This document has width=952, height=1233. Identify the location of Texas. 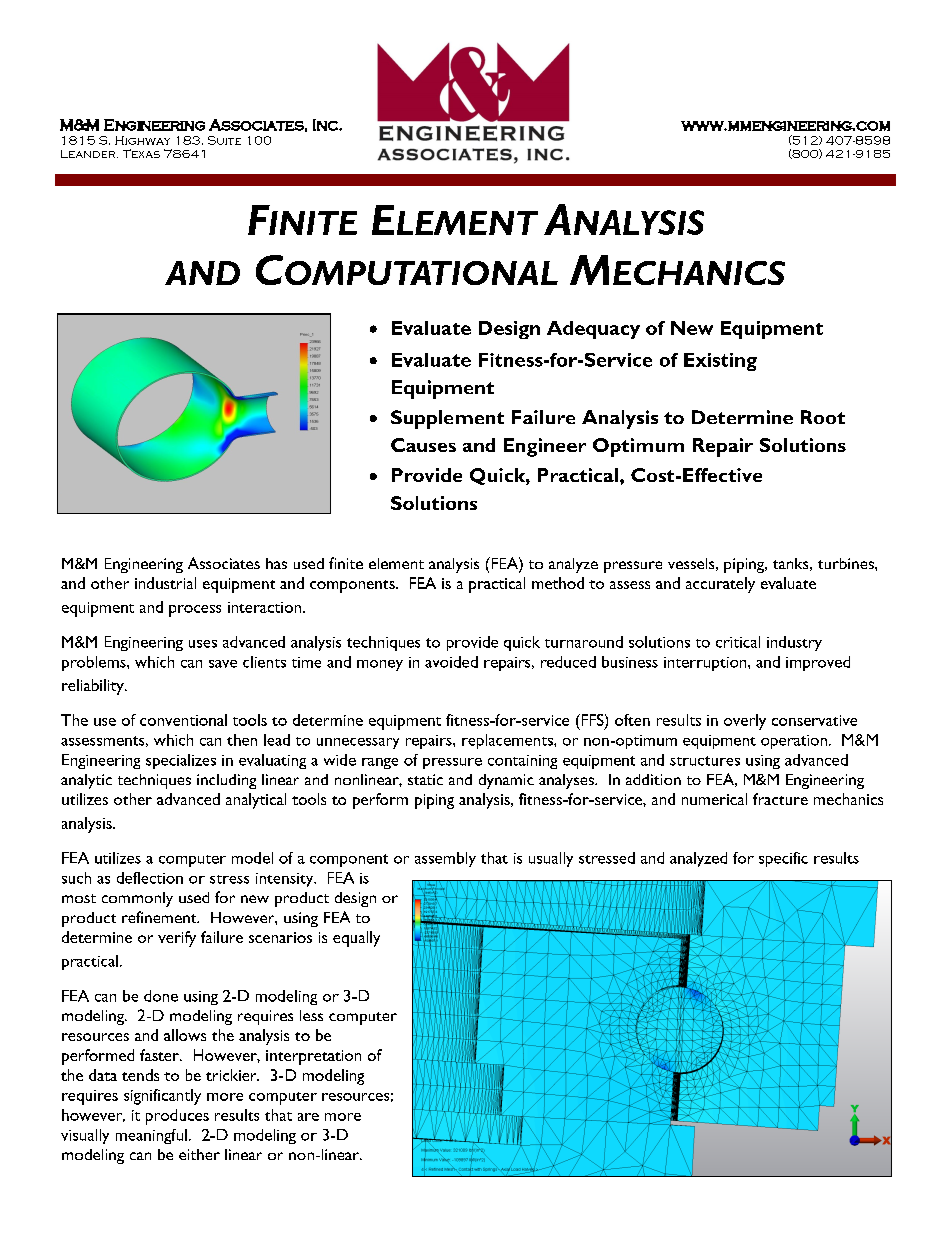
(141, 153).
